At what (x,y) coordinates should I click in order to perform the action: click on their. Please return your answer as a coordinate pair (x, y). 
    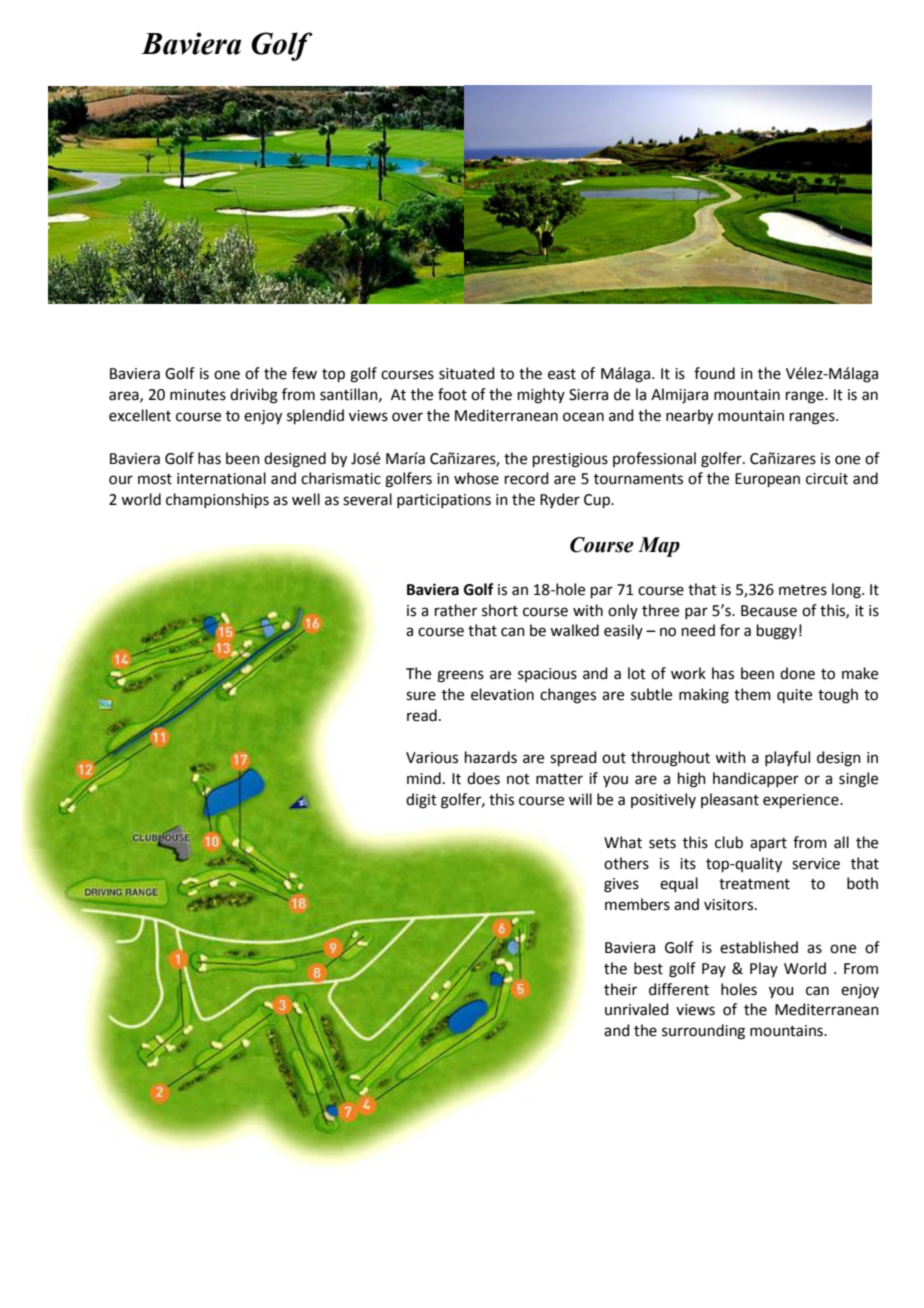
    Looking at the image, I should click on (620, 989).
